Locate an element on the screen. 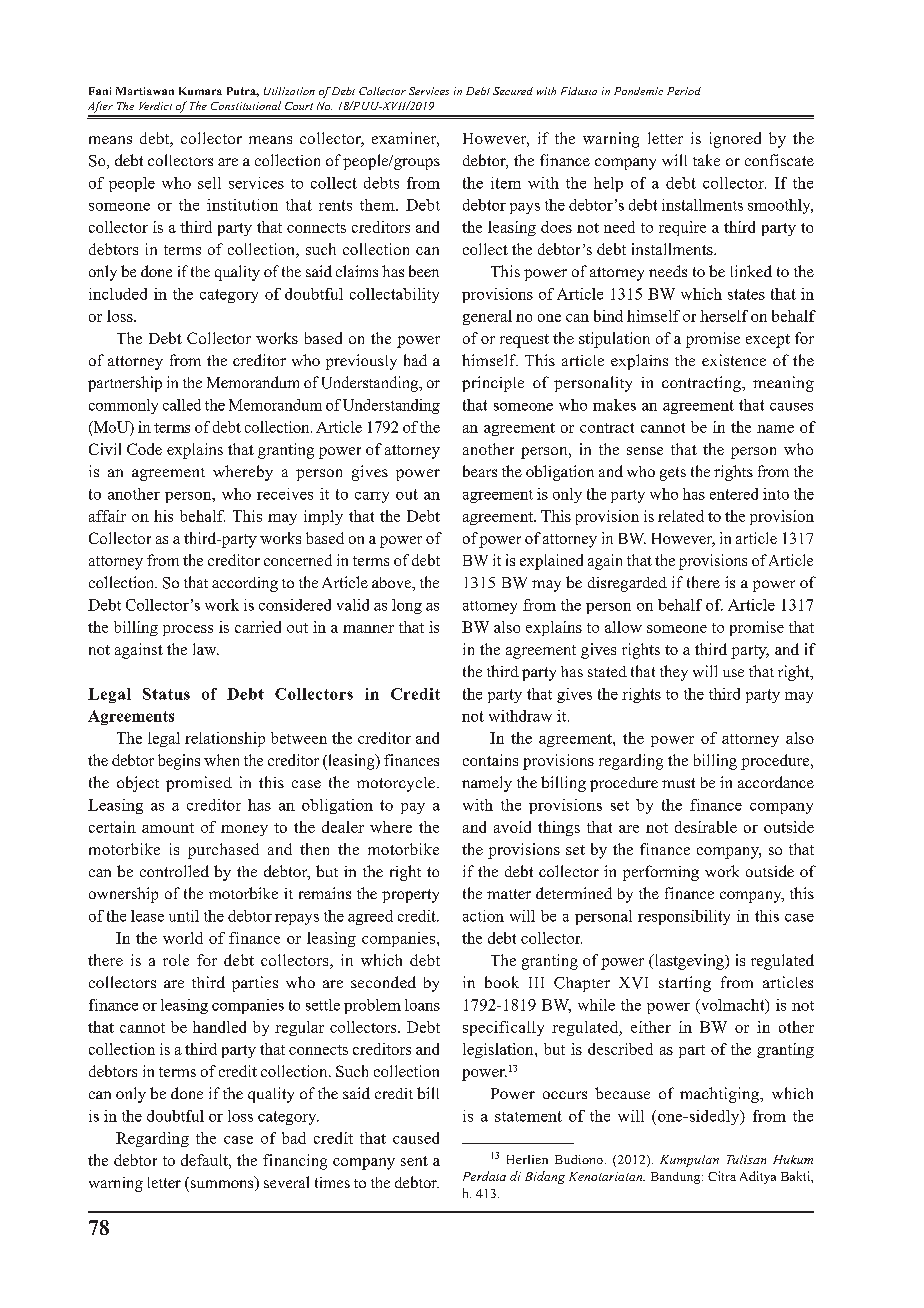 This screenshot has height=1308, width=924. they is located at coordinates (674, 673).
